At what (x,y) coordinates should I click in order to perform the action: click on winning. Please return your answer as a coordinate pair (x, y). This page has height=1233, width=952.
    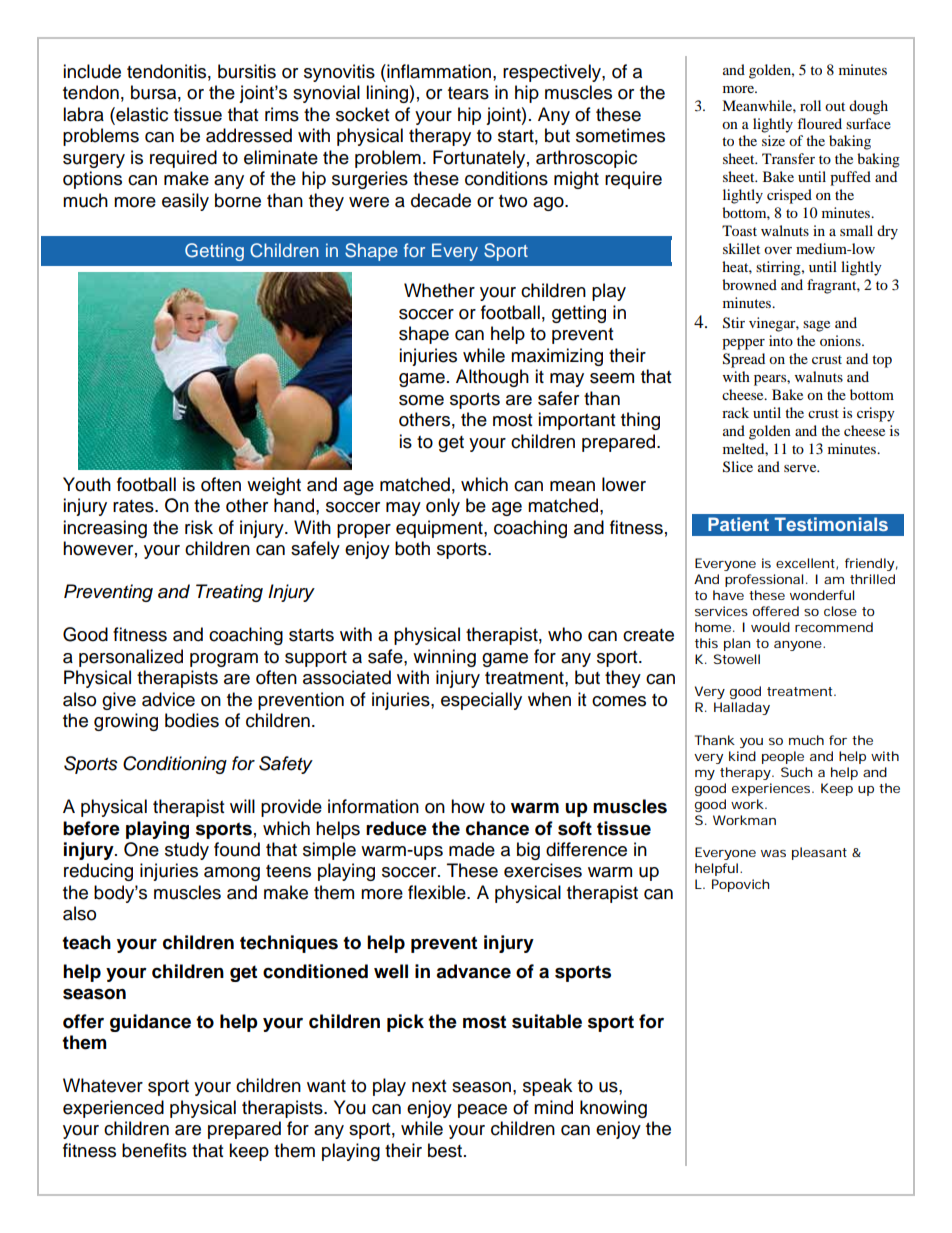
    Looking at the image, I should click on (444, 658).
